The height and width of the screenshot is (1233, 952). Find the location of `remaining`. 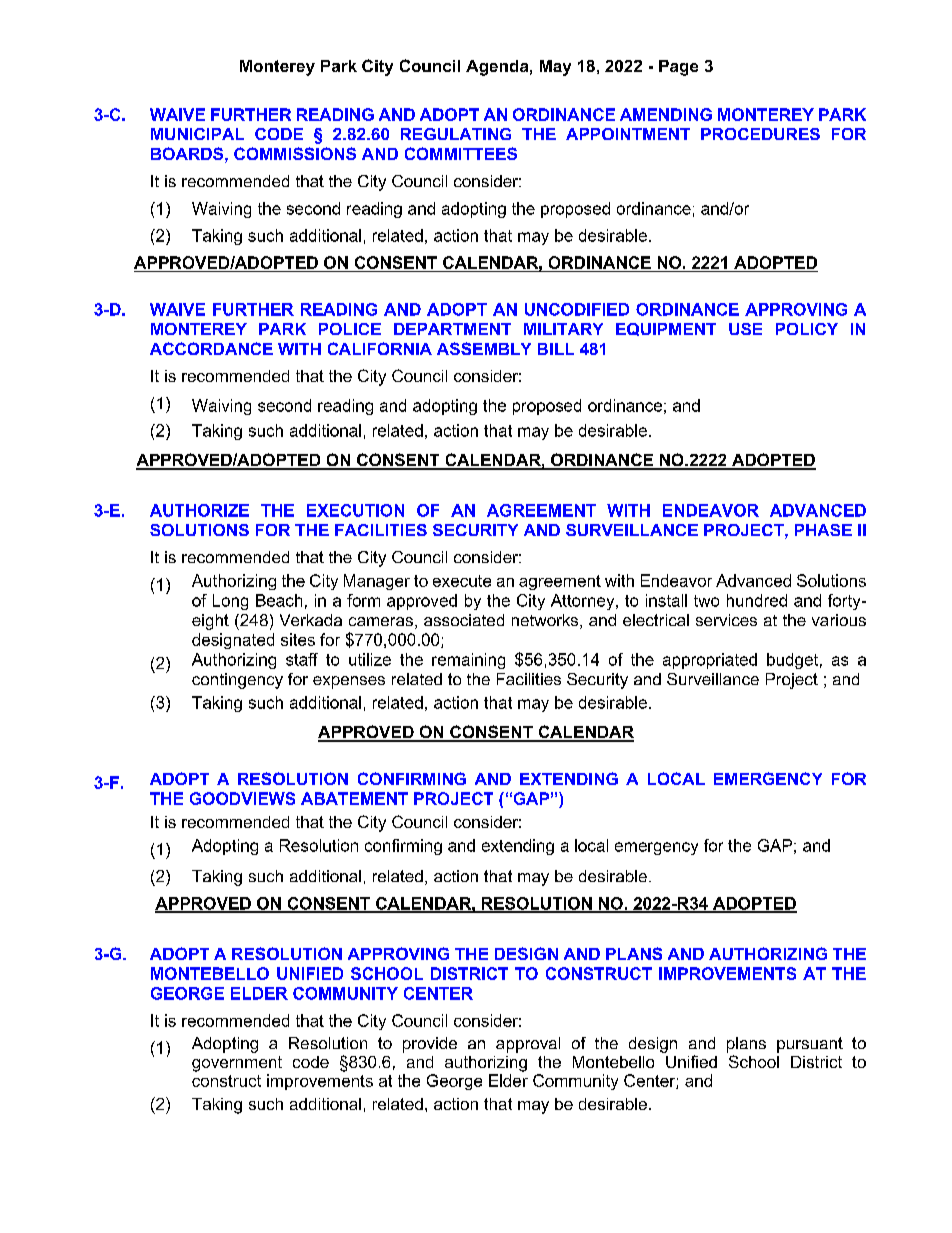

remaining is located at coordinates (468, 661).
